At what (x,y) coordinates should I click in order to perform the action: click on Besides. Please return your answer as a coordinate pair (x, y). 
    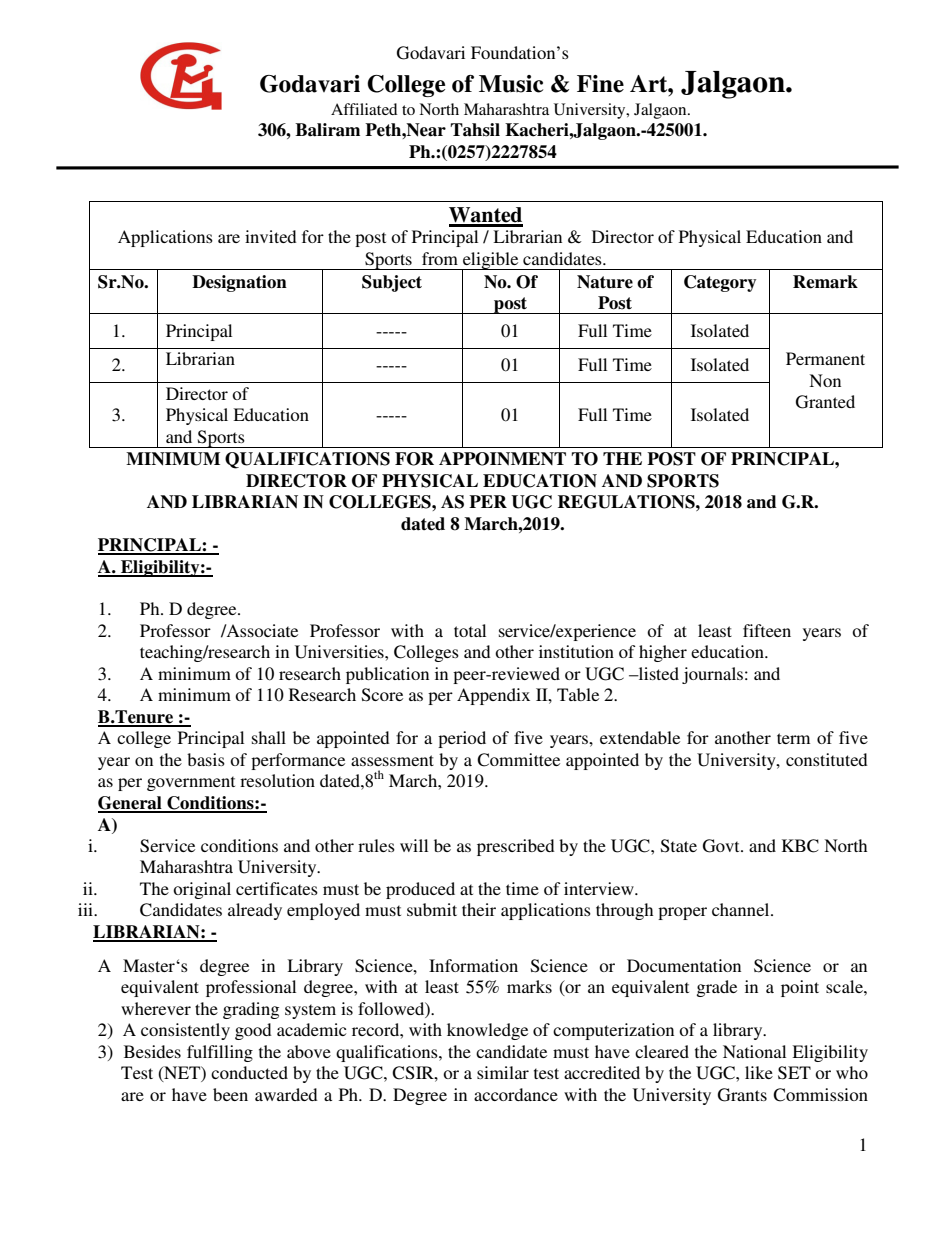
    Looking at the image, I should click on (152, 1051).
